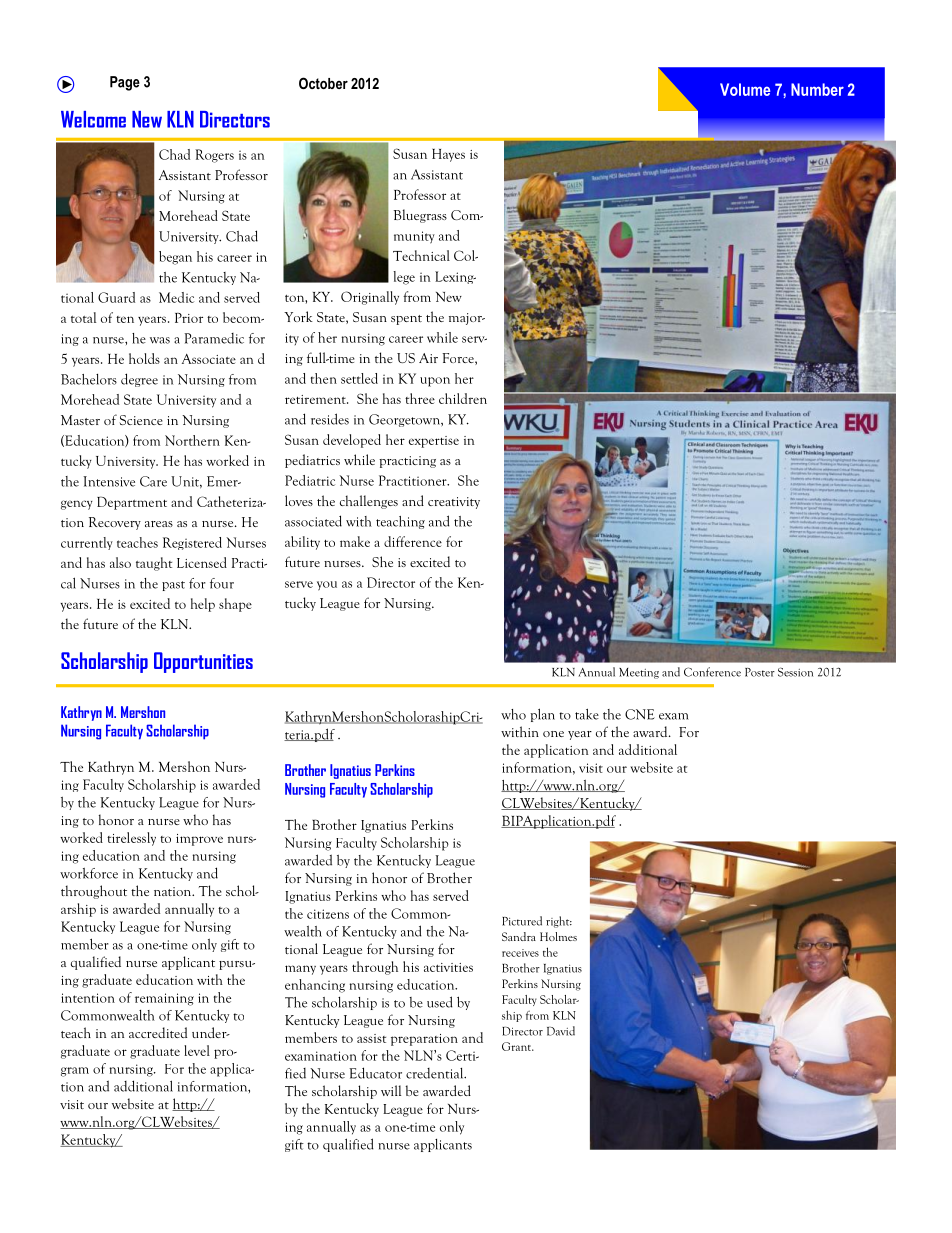 The height and width of the document is (1233, 952). I want to click on children, so click(463, 398).
